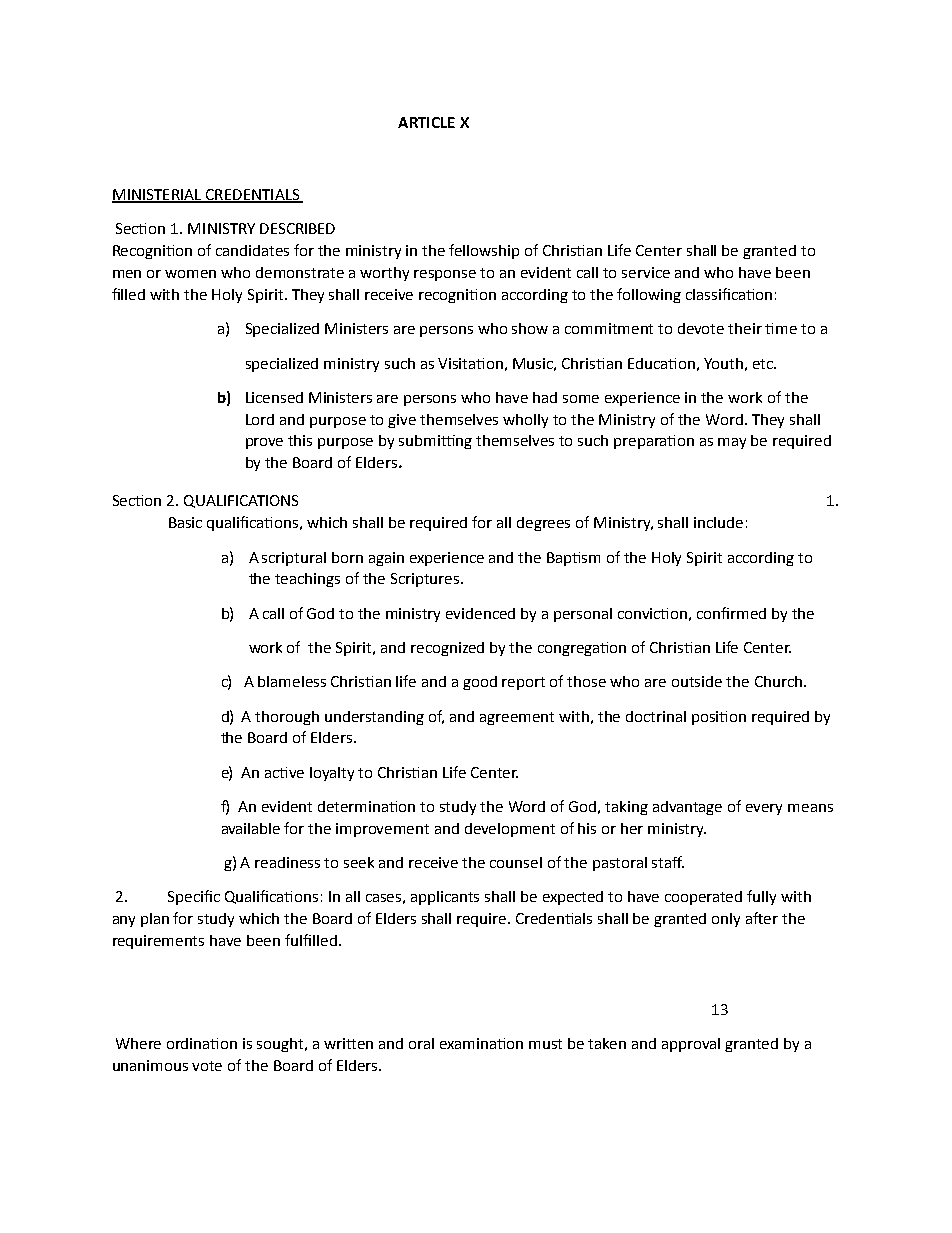 Image resolution: width=952 pixels, height=1233 pixels. I want to click on Licensed, so click(274, 397).
